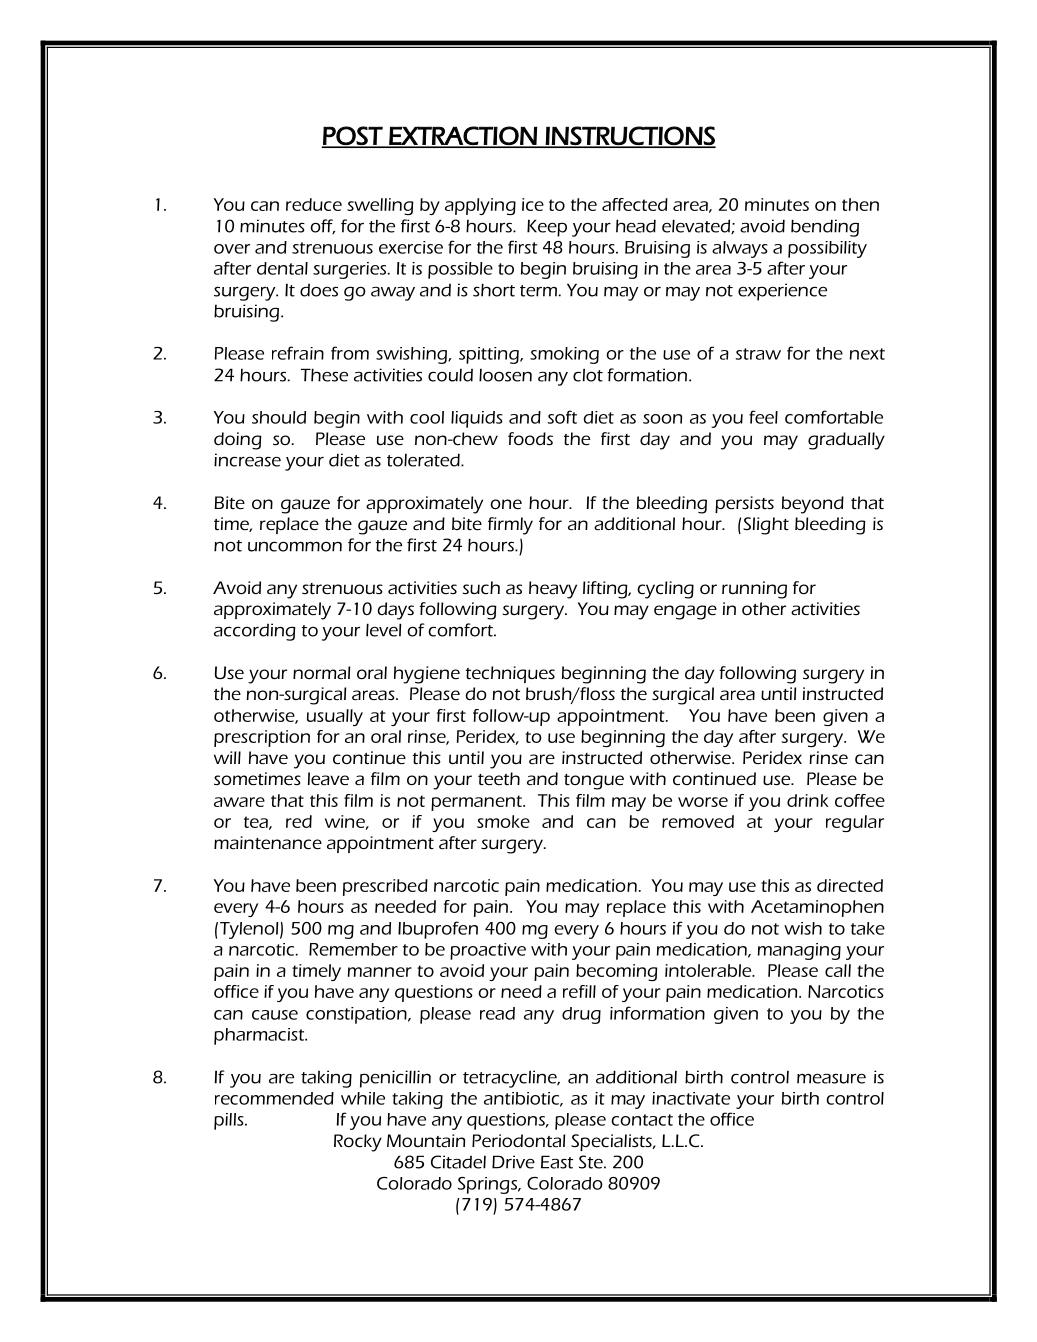 Image resolution: width=1037 pixels, height=1342 pixels. I want to click on refill, so click(579, 991).
